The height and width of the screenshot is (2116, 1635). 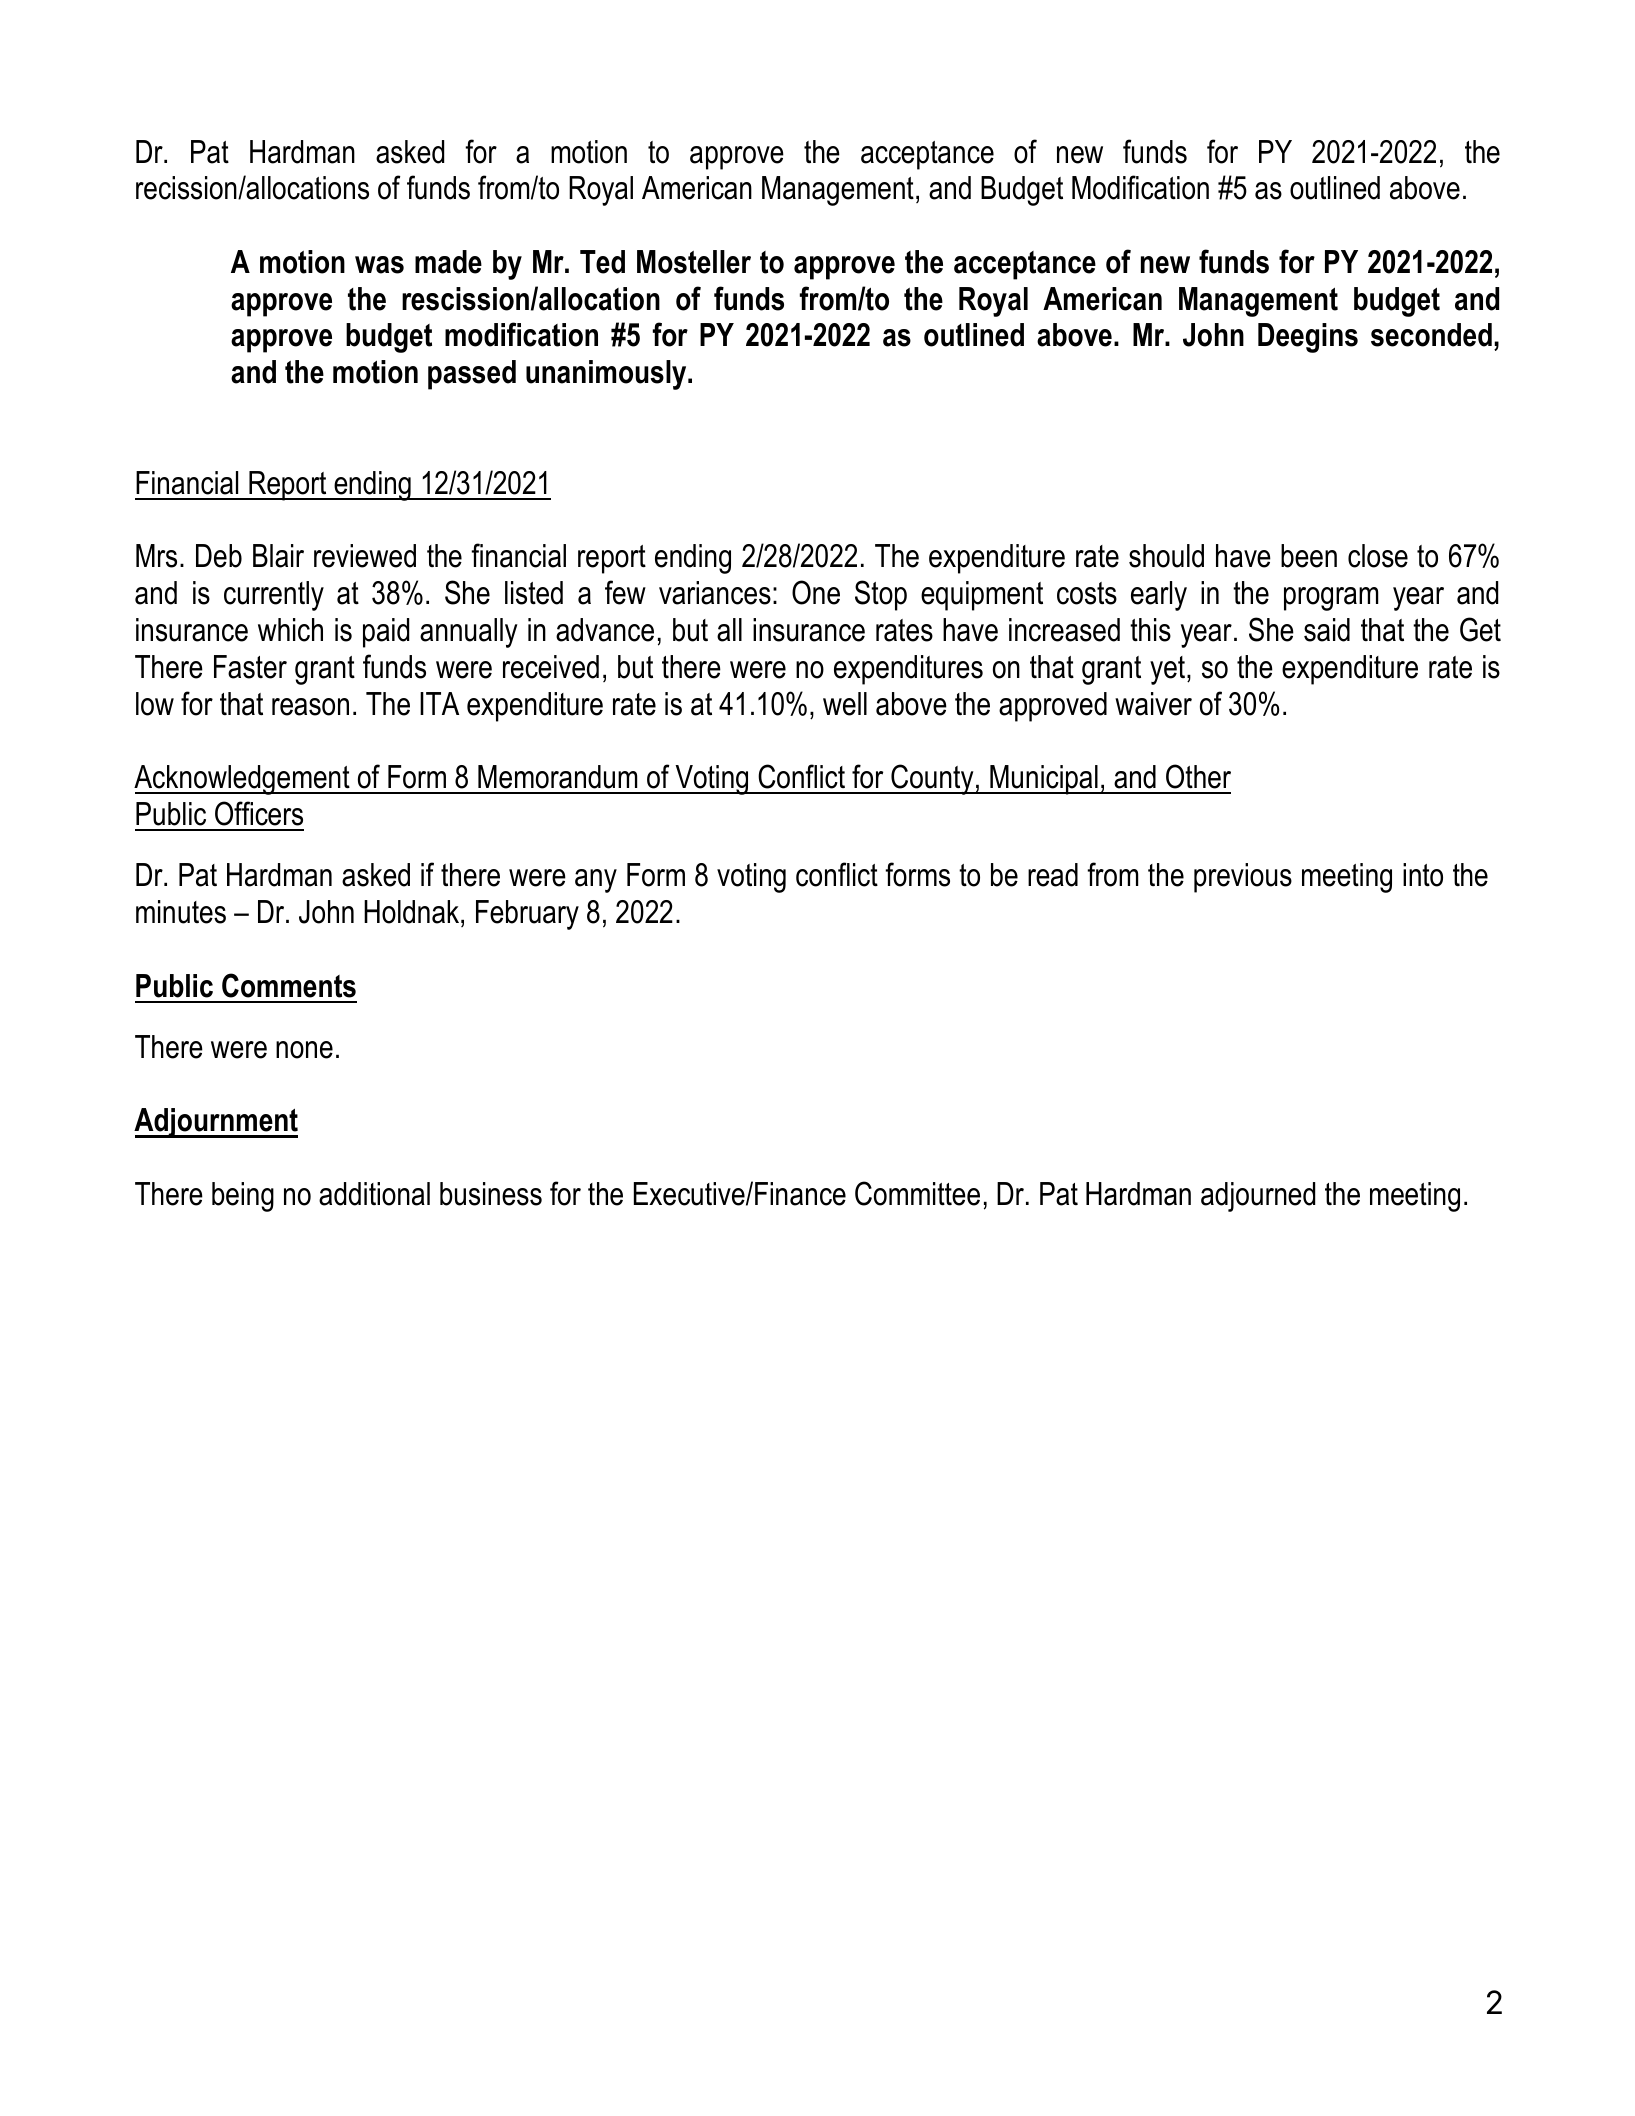 I want to click on seconded, so click(x=1431, y=335).
